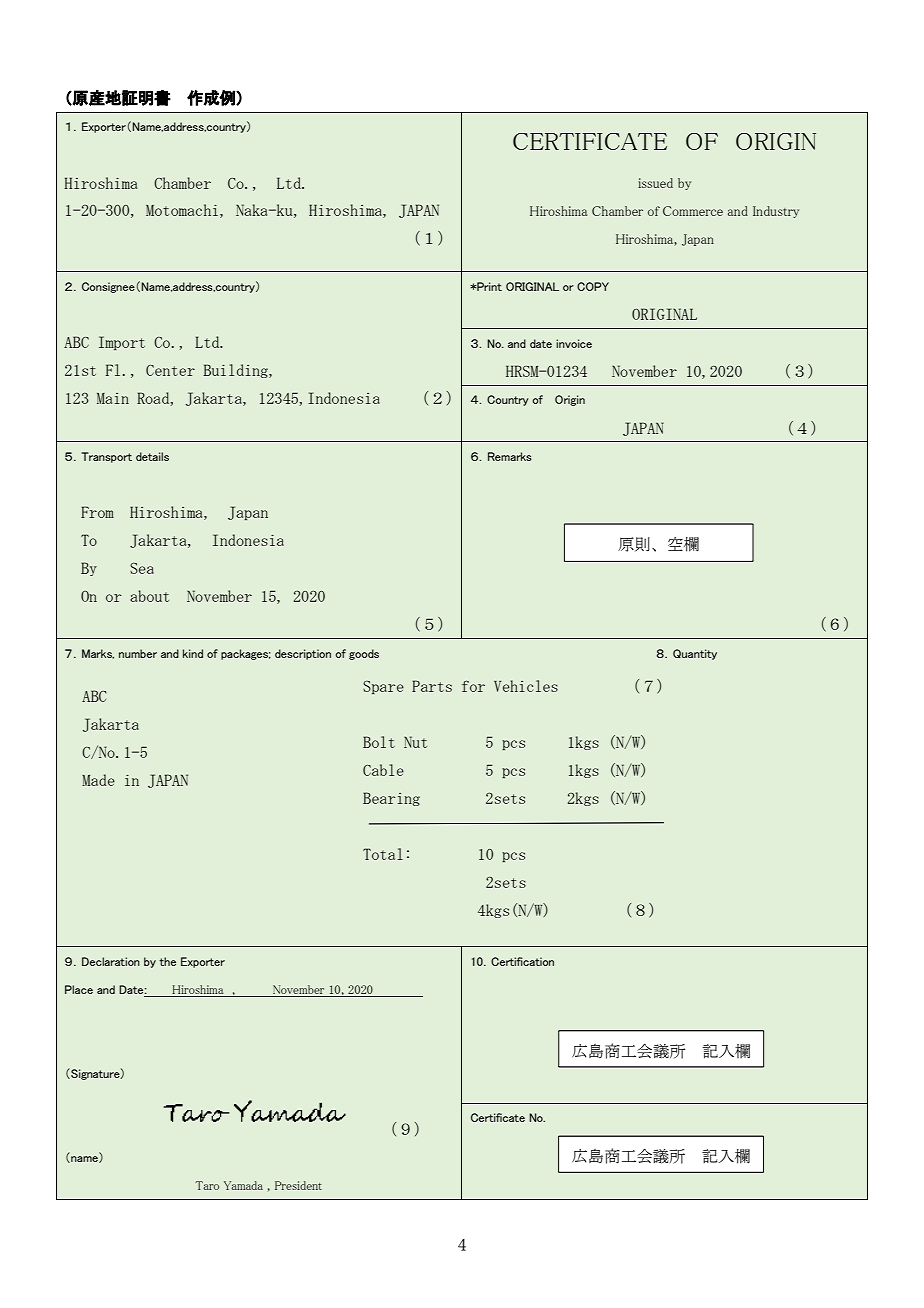 This page has height=1308, width=924. Describe the element at coordinates (693, 211) in the page. I see `Commerce` at that location.
